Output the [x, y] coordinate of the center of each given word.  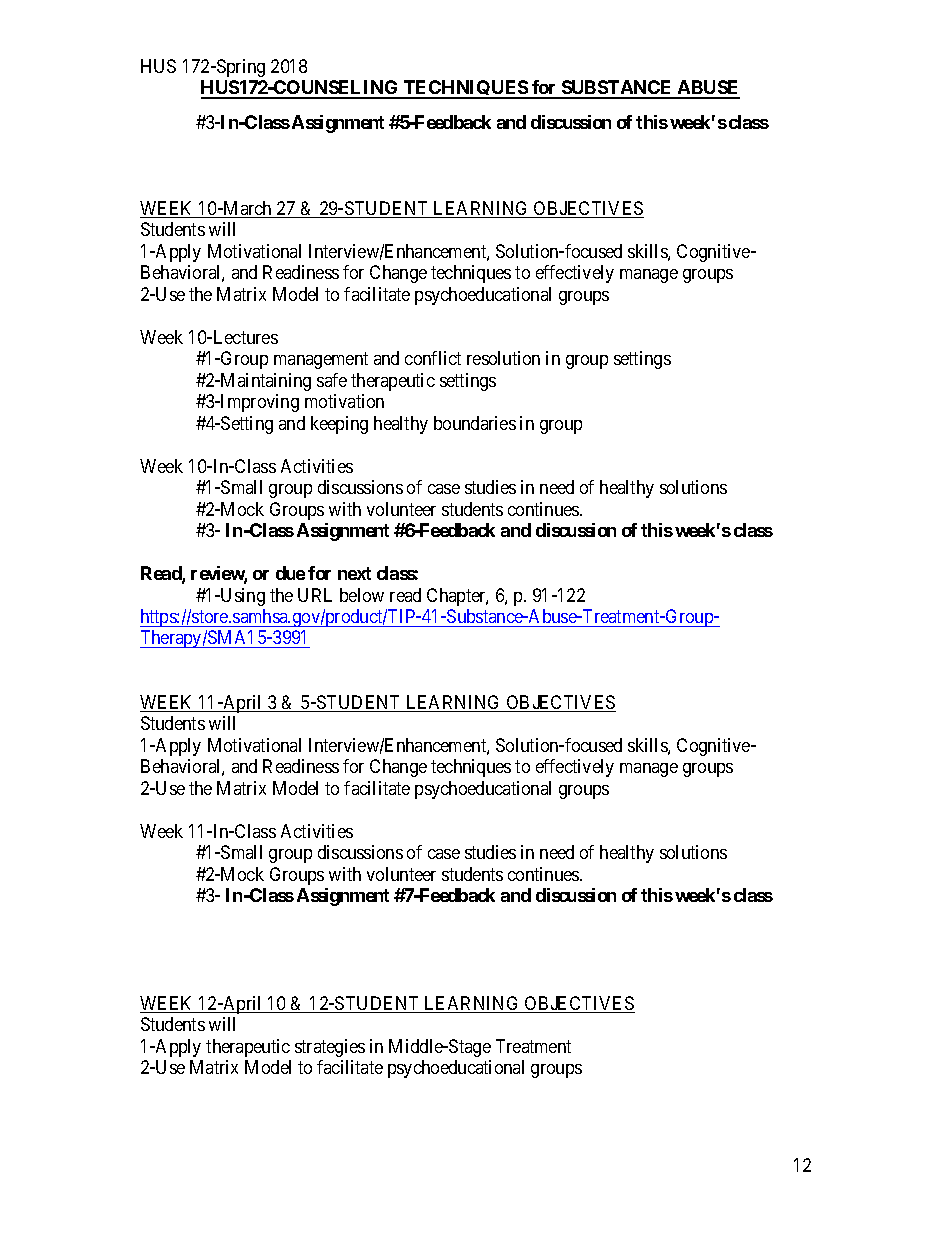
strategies [330, 1048]
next [354, 573]
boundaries [475, 423]
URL [315, 595]
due [290, 573]
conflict [433, 358]
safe [332, 380]
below [362, 595]
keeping [339, 425]
